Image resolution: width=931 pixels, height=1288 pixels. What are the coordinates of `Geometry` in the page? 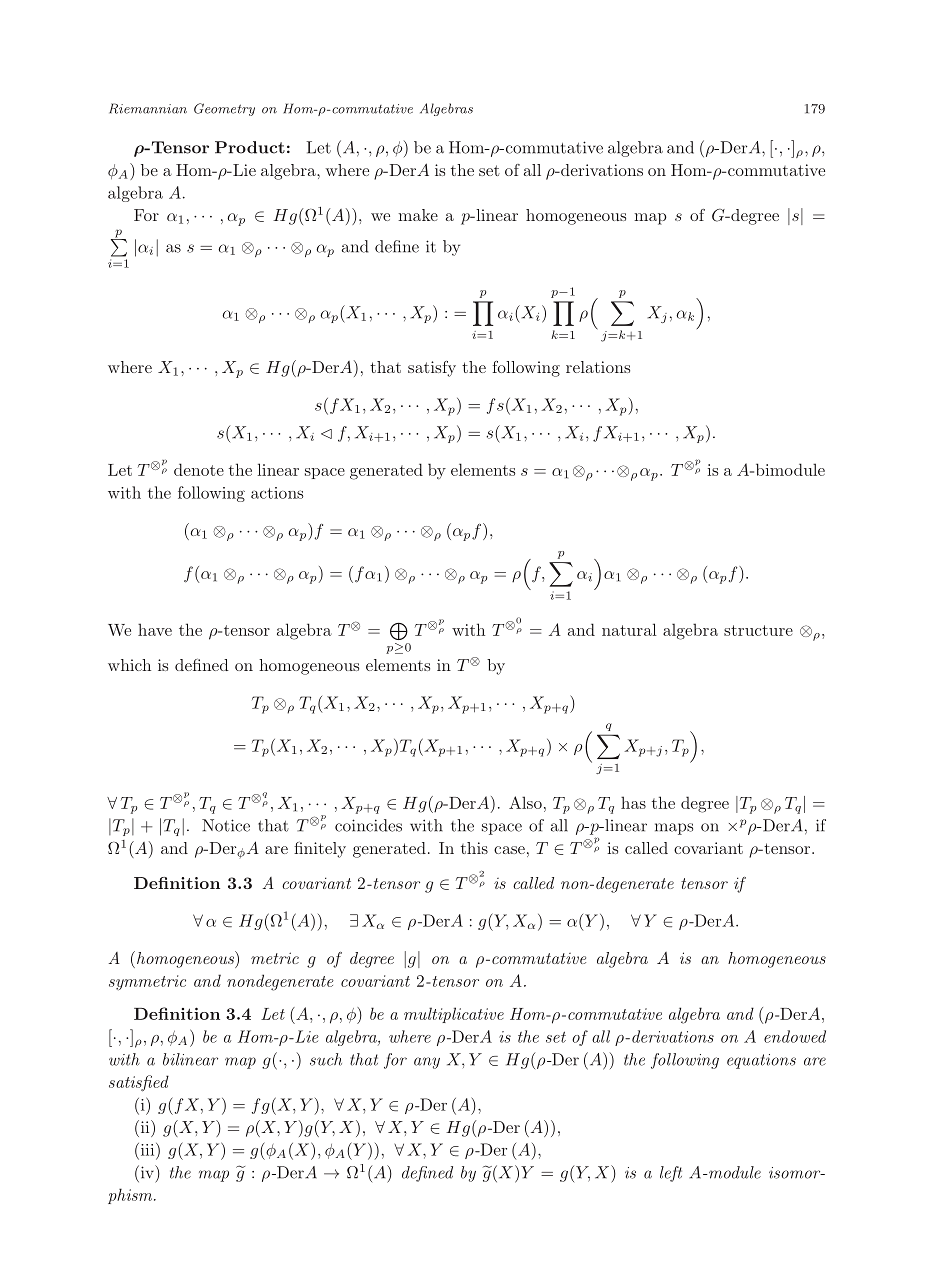 It's located at (224, 109).
